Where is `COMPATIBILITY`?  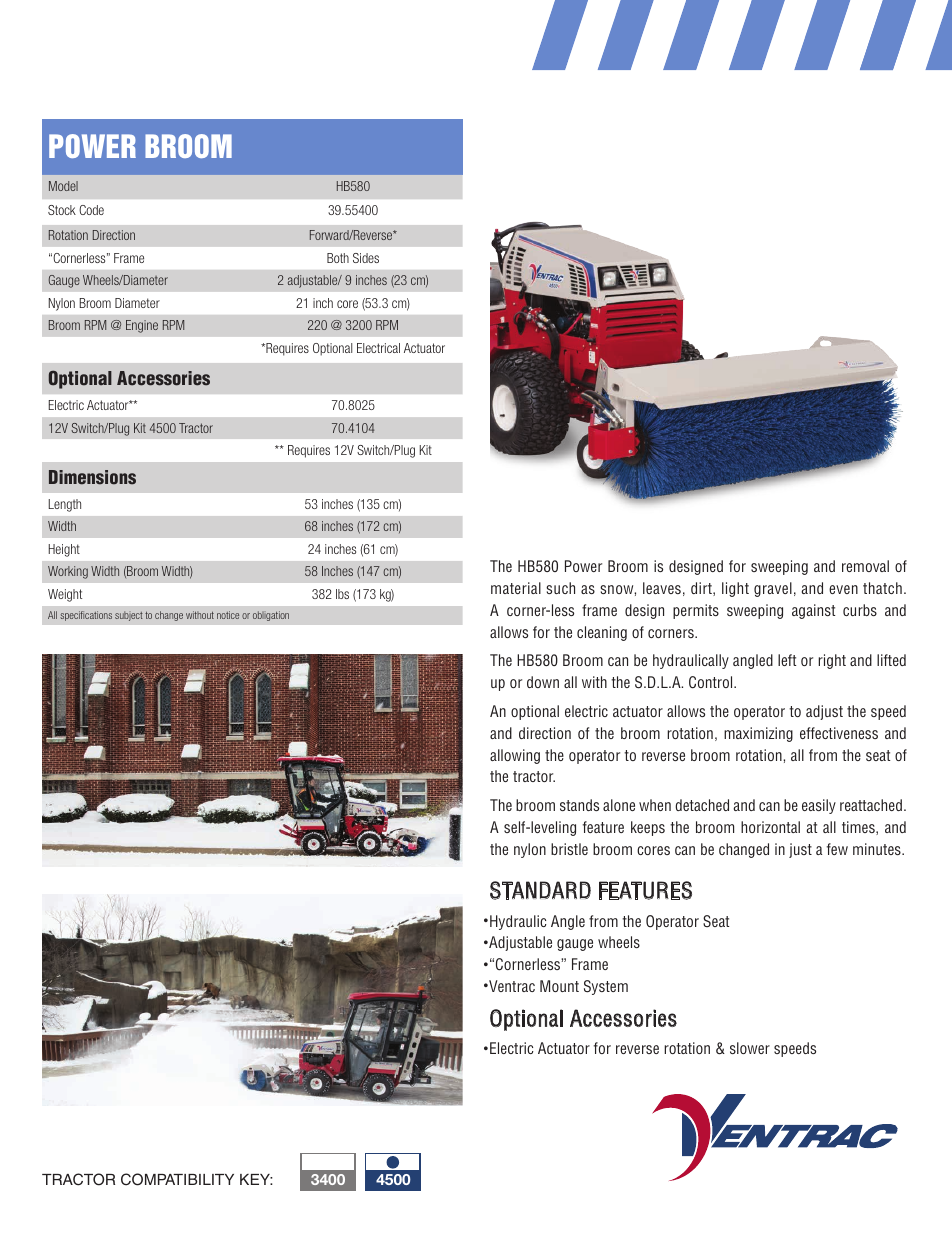 COMPATIBILITY is located at coordinates (177, 1179).
